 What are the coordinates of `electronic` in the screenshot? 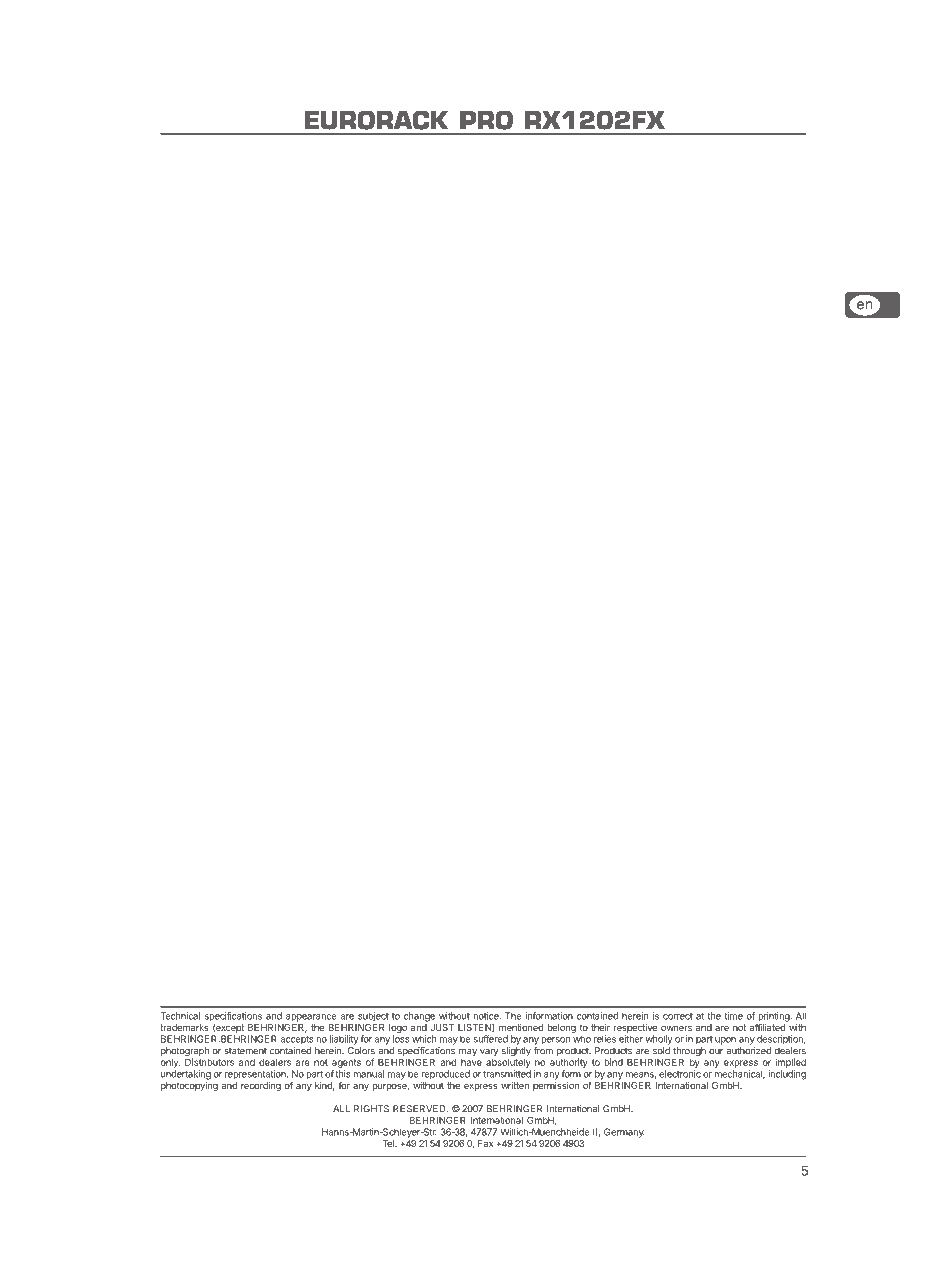 It's located at (680, 1074).
